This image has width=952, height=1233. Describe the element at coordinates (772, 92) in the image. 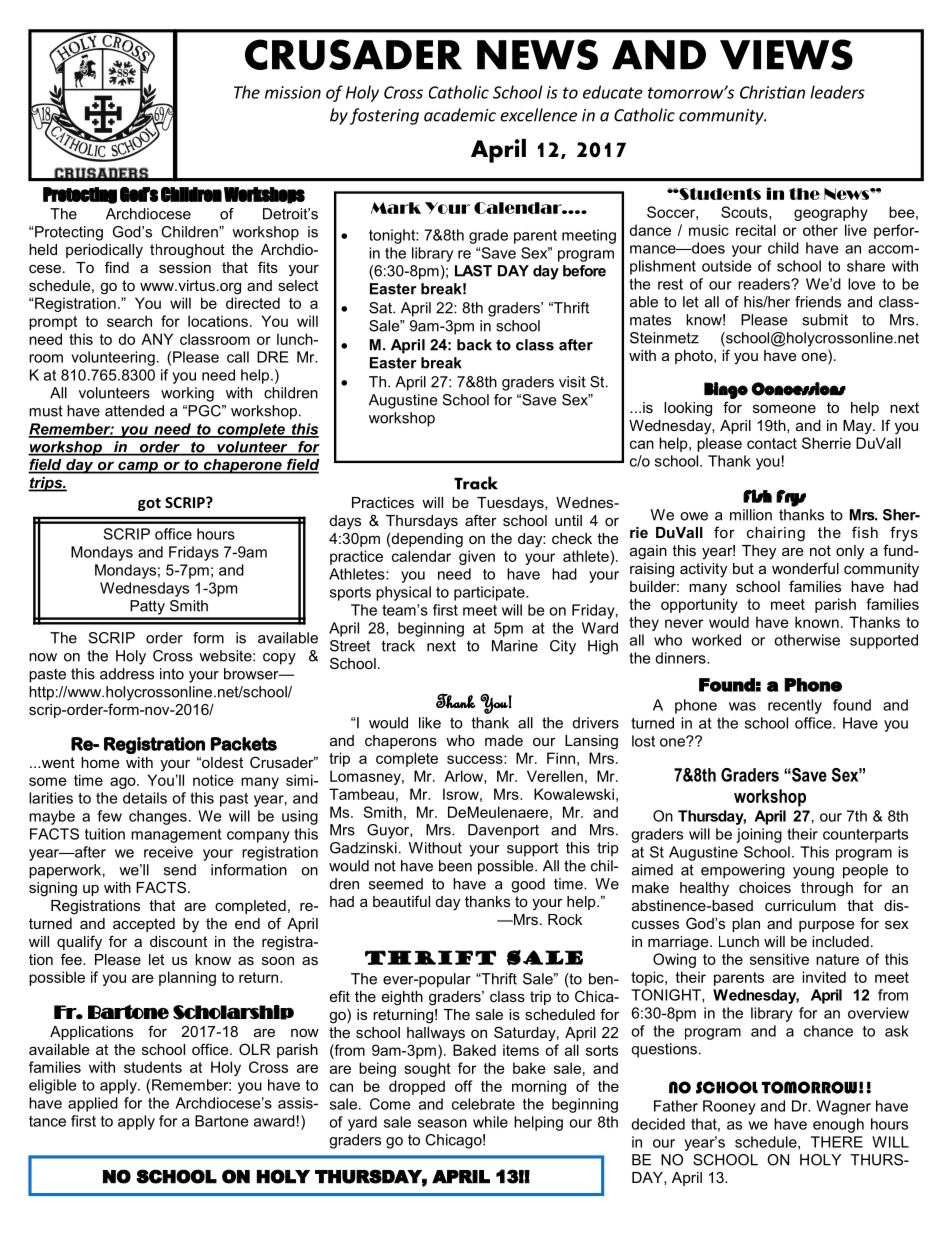

I see `Christian` at that location.
